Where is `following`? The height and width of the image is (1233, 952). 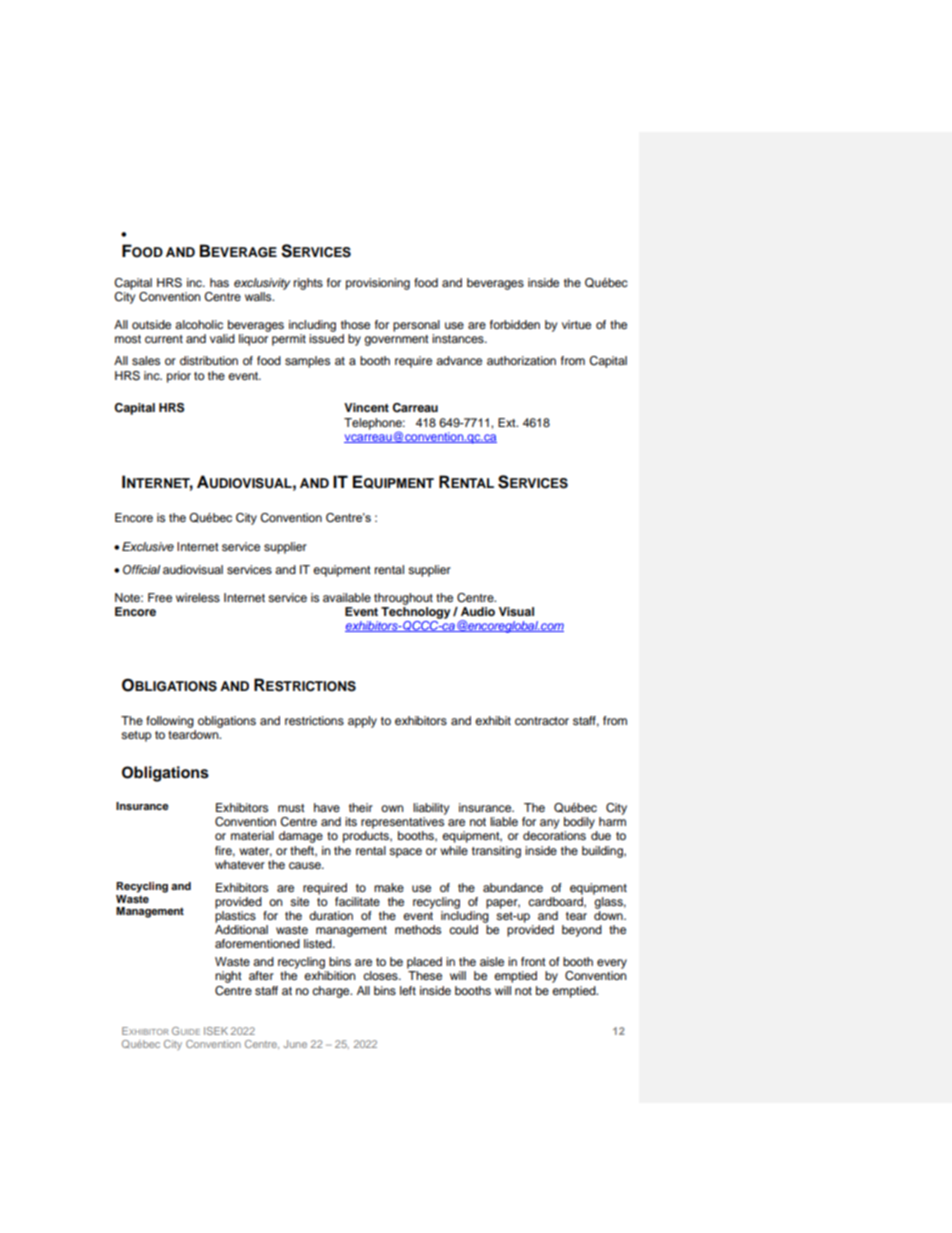
following is located at coordinates (170, 722).
